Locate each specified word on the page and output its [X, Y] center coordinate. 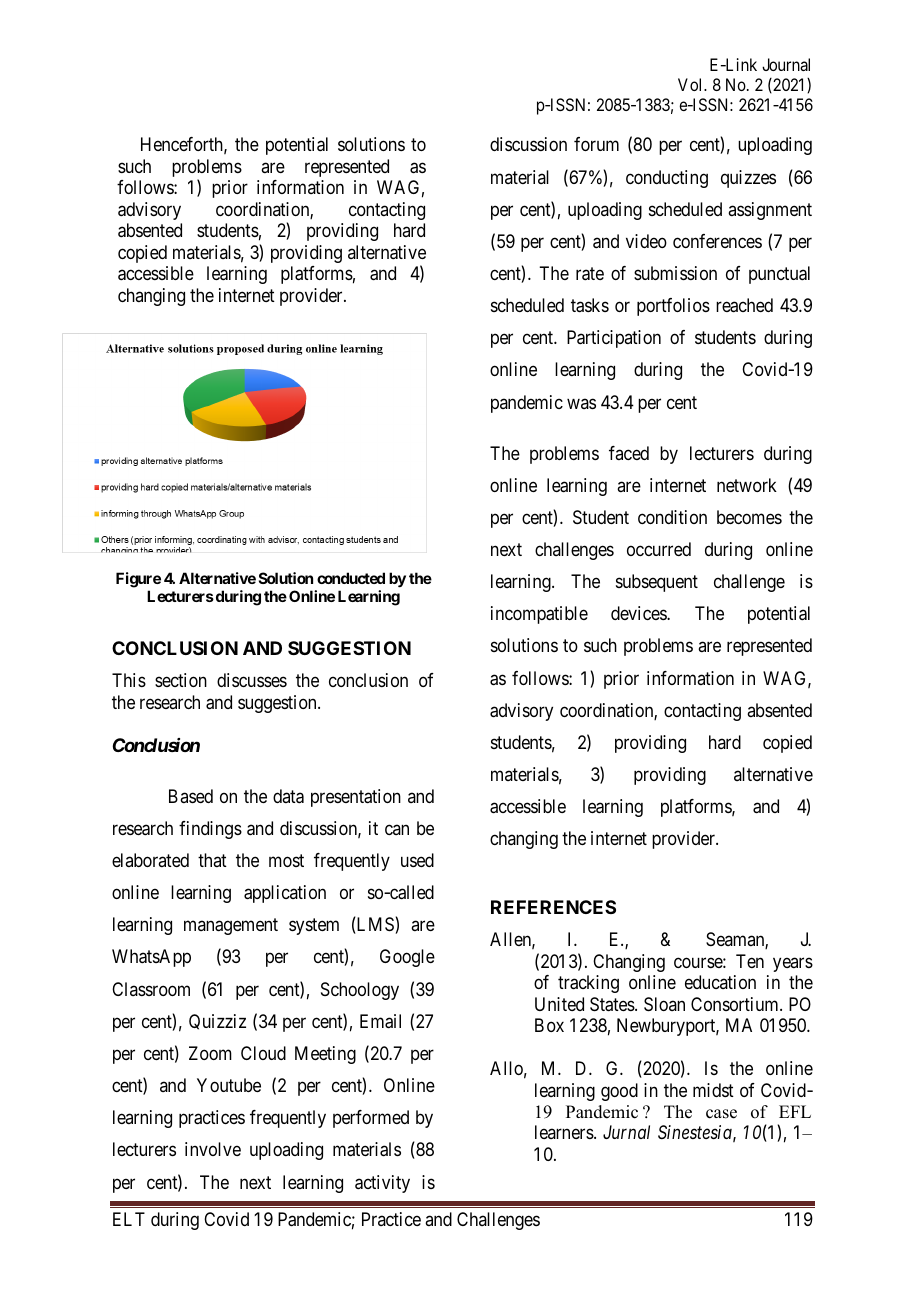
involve [213, 1149]
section [181, 680]
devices [639, 613]
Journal [786, 64]
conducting [667, 179]
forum [596, 144]
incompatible [539, 615]
